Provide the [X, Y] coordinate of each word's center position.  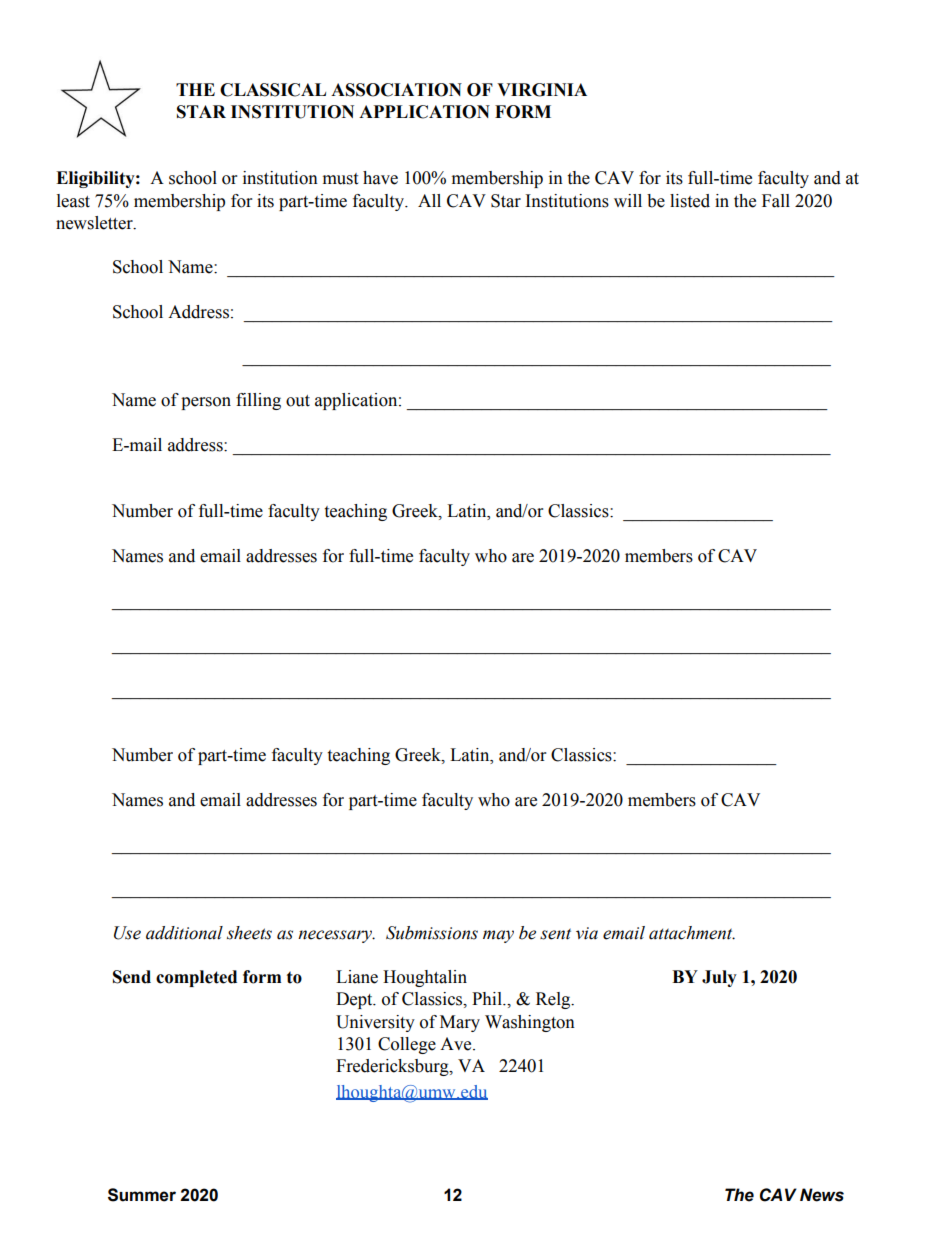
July [719, 978]
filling [258, 401]
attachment [692, 933]
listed [690, 201]
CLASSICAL [273, 90]
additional [184, 933]
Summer [142, 1195]
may [498, 936]
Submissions [432, 933]
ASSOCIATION [396, 90]
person [206, 403]
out [298, 401]
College [407, 1045]
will [628, 200]
